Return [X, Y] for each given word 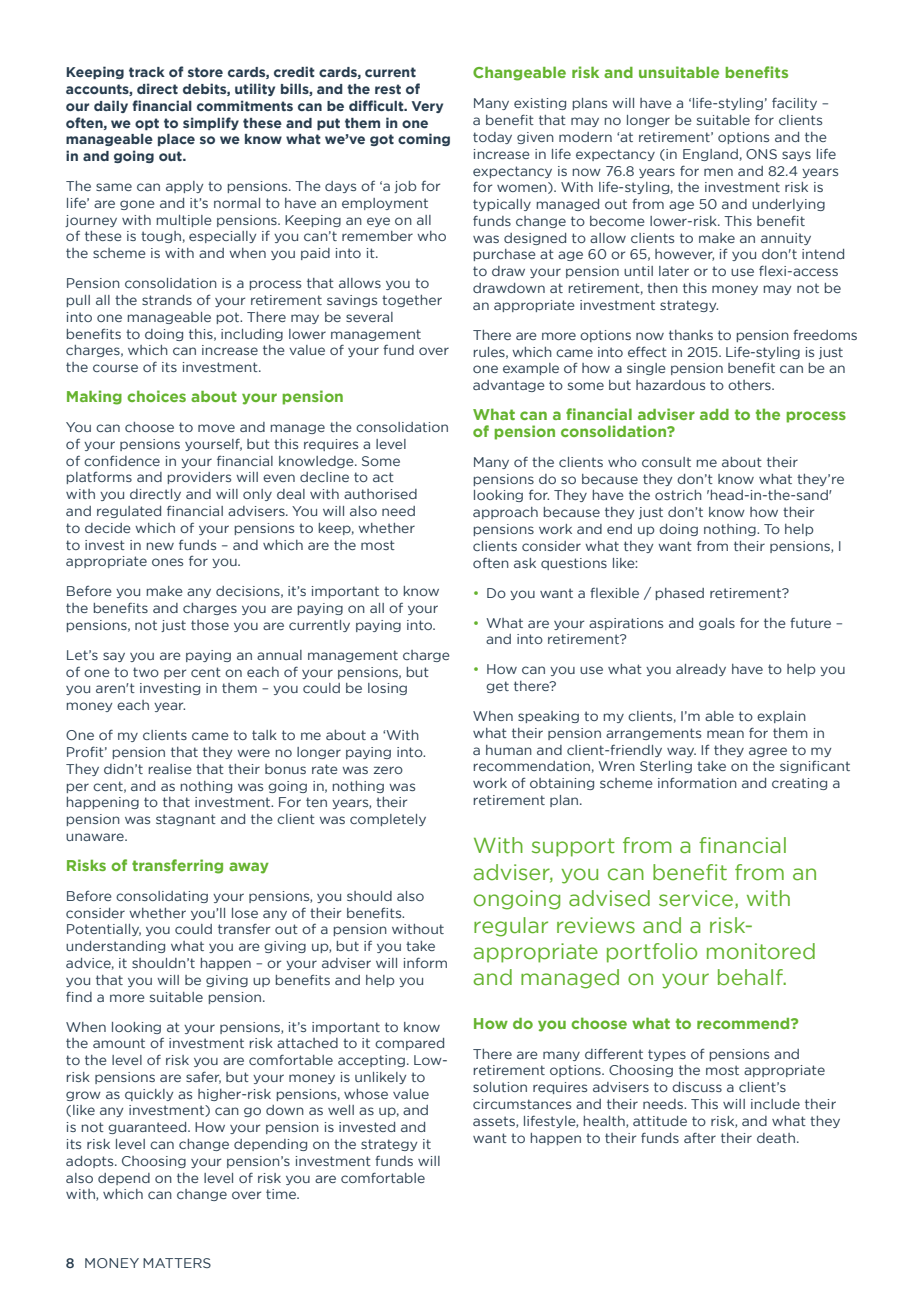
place [176, 140]
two [146, 672]
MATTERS [177, 1263]
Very [427, 107]
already [701, 670]
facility [794, 103]
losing [387, 689]
